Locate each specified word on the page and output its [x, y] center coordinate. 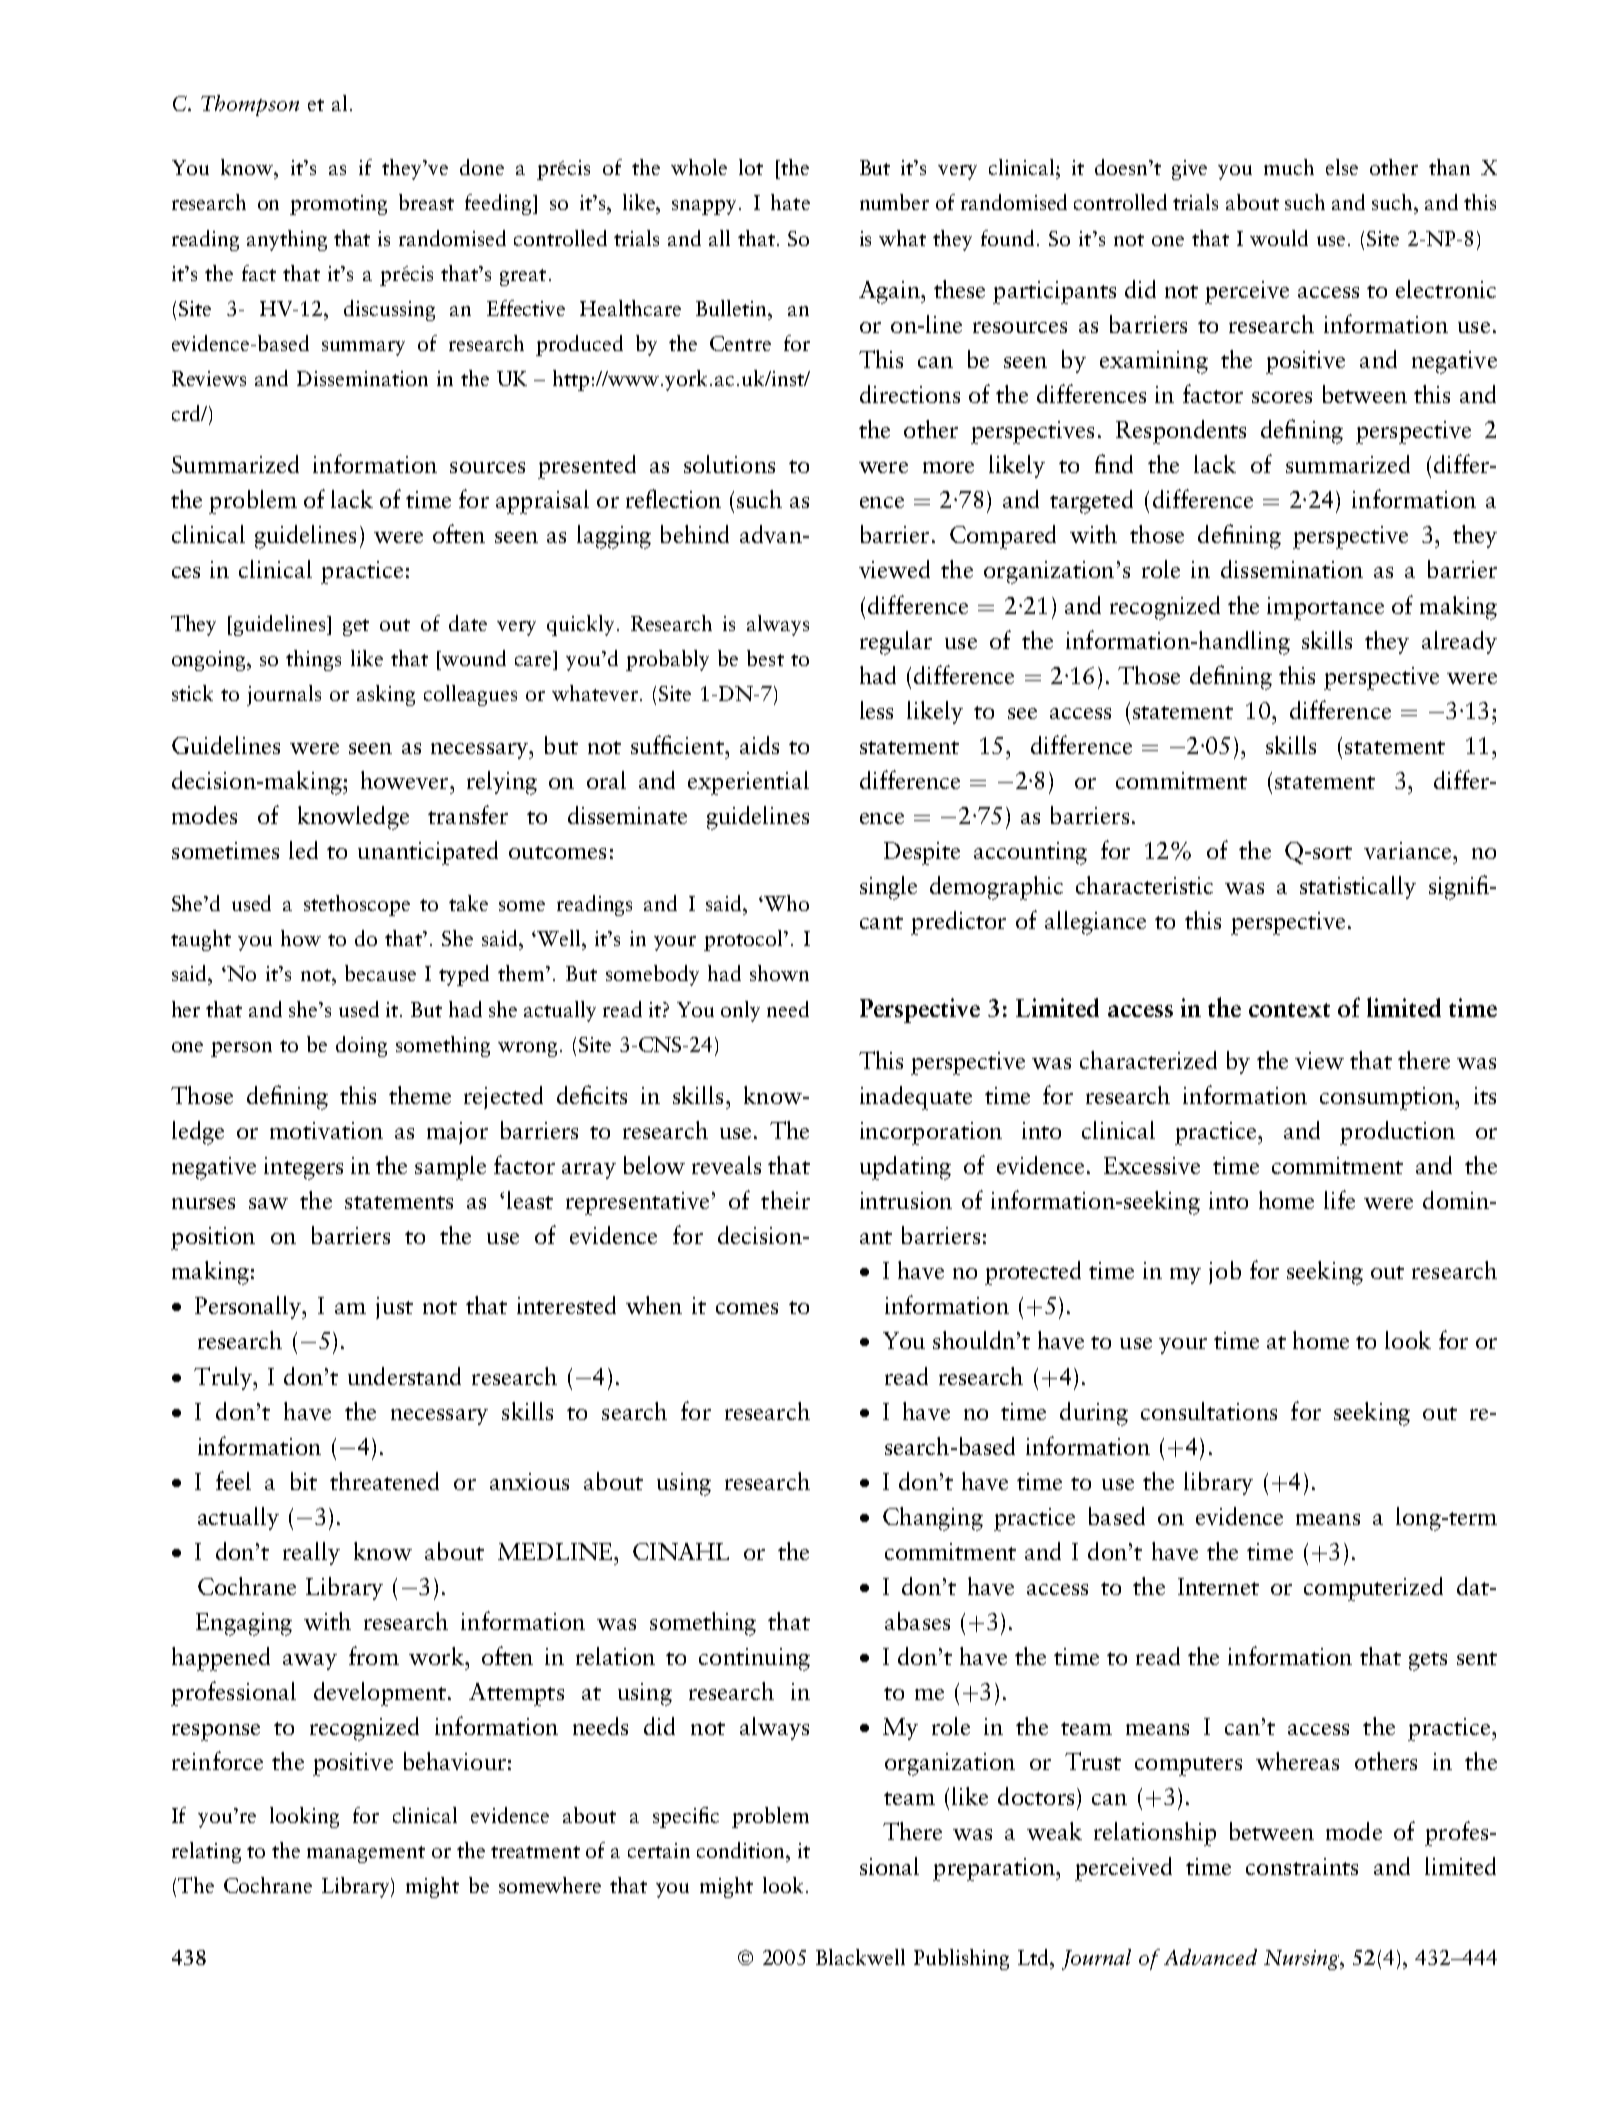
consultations [1209, 1411]
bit [304, 1481]
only [740, 1011]
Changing [933, 1519]
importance [1325, 608]
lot [751, 167]
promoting [338, 205]
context [1289, 1010]
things [313, 660]
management [366, 1854]
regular [896, 643]
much [1289, 167]
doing [361, 1046]
